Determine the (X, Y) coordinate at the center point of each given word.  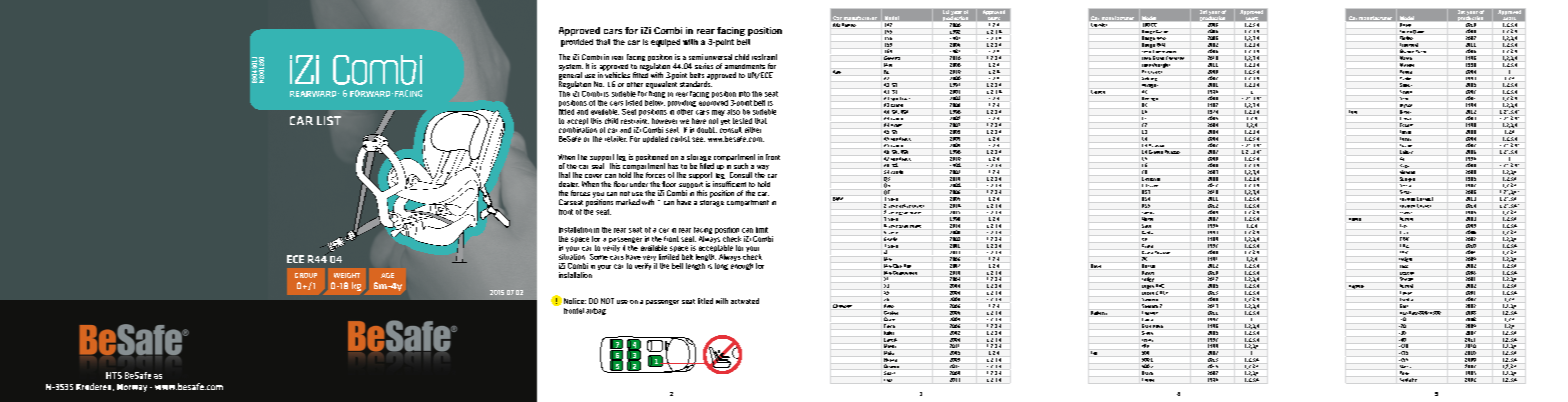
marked (628, 202)
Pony (1404, 373)
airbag (596, 311)
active (905, 206)
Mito (888, 65)
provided (577, 43)
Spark (889, 373)
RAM (1161, 45)
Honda (1355, 219)
